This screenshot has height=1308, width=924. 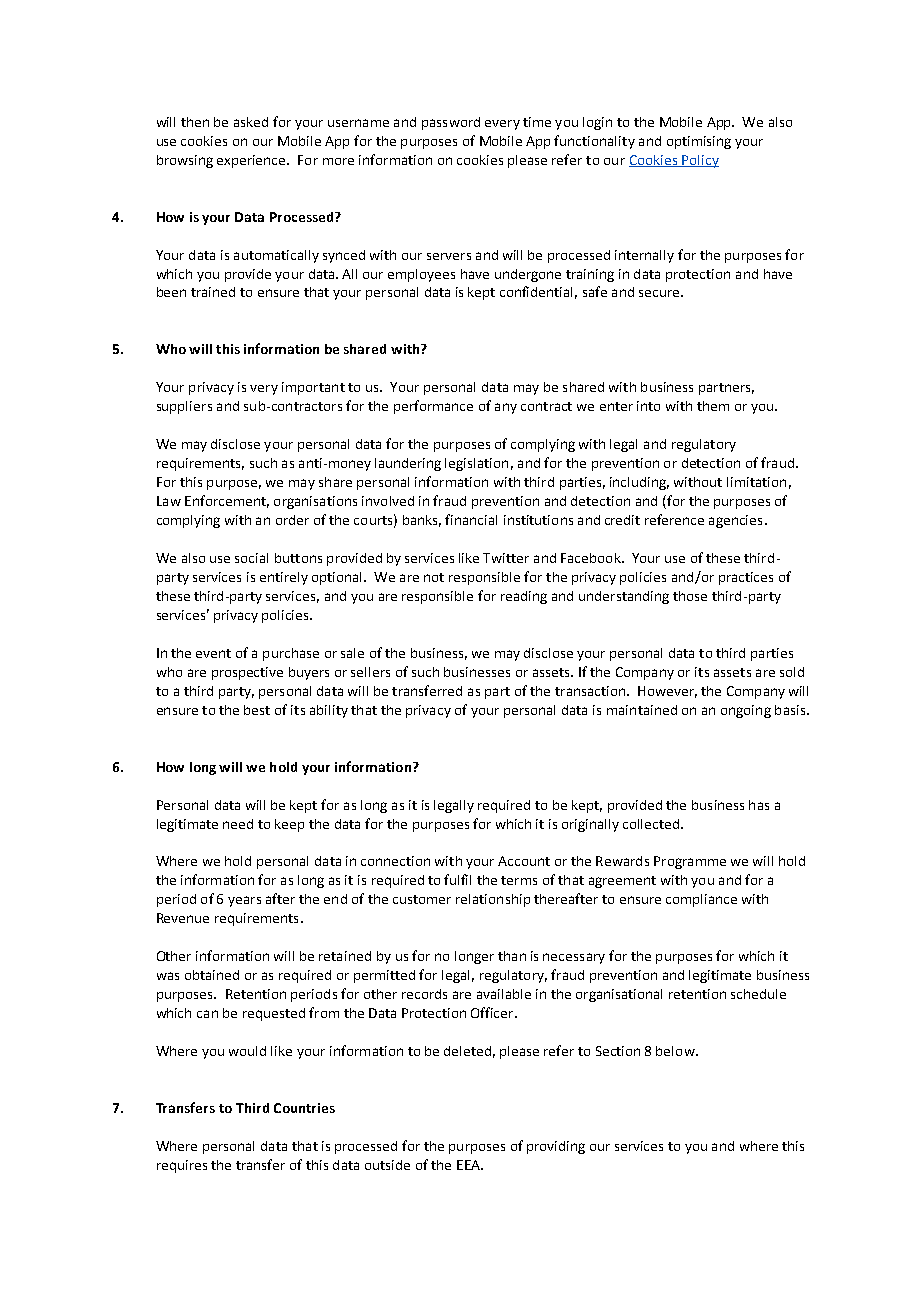 What do you see at coordinates (756, 482) in the screenshot?
I see `limitation` at bounding box center [756, 482].
